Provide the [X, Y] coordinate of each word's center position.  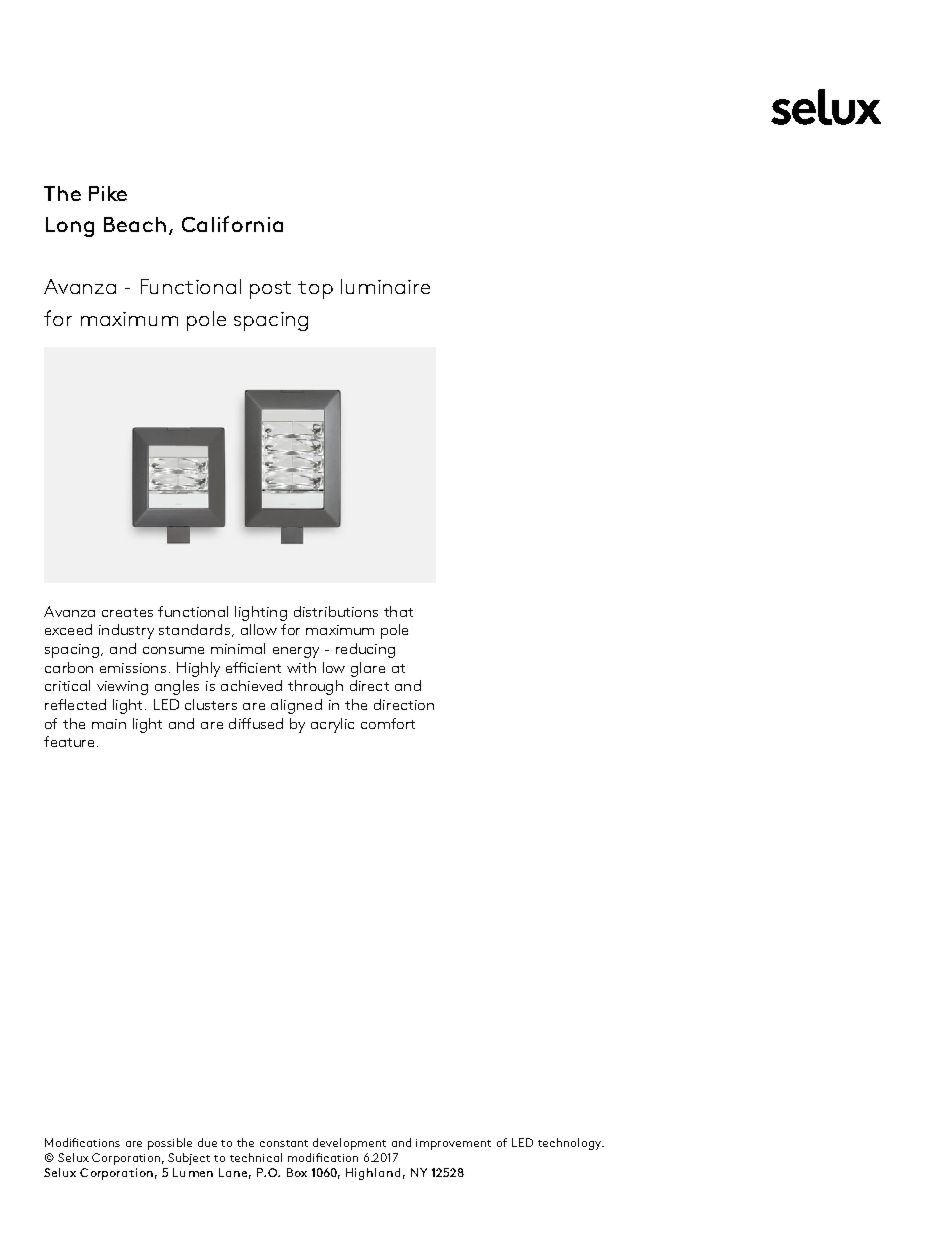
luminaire [385, 286]
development [349, 1144]
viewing [122, 688]
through [315, 687]
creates [127, 612]
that [398, 611]
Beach [135, 224]
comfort [388, 723]
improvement [453, 1144]
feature [69, 741]
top [315, 290]
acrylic [332, 725]
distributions [336, 611]
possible [170, 1144]
